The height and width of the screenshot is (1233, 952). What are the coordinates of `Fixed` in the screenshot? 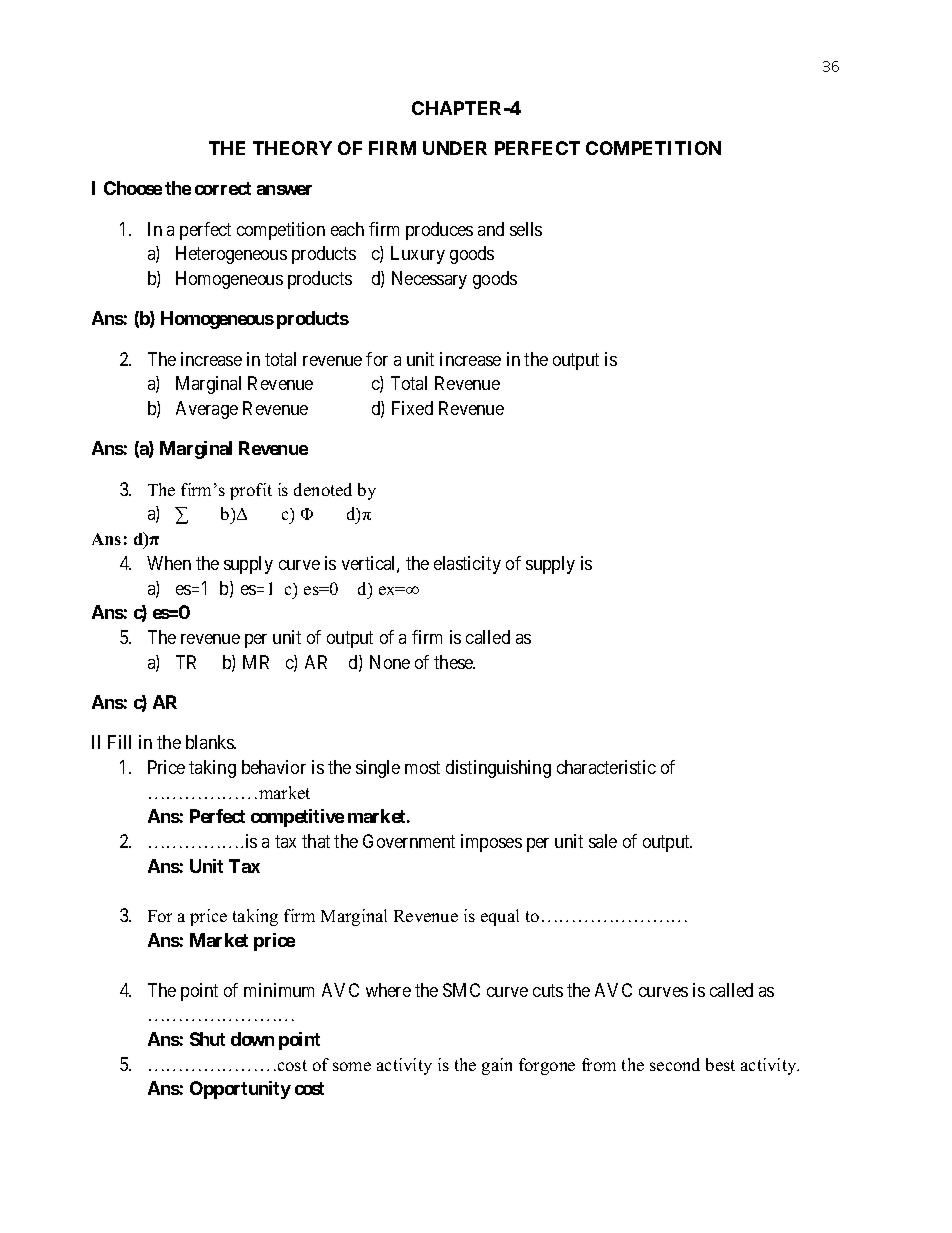 It's located at (412, 408).
